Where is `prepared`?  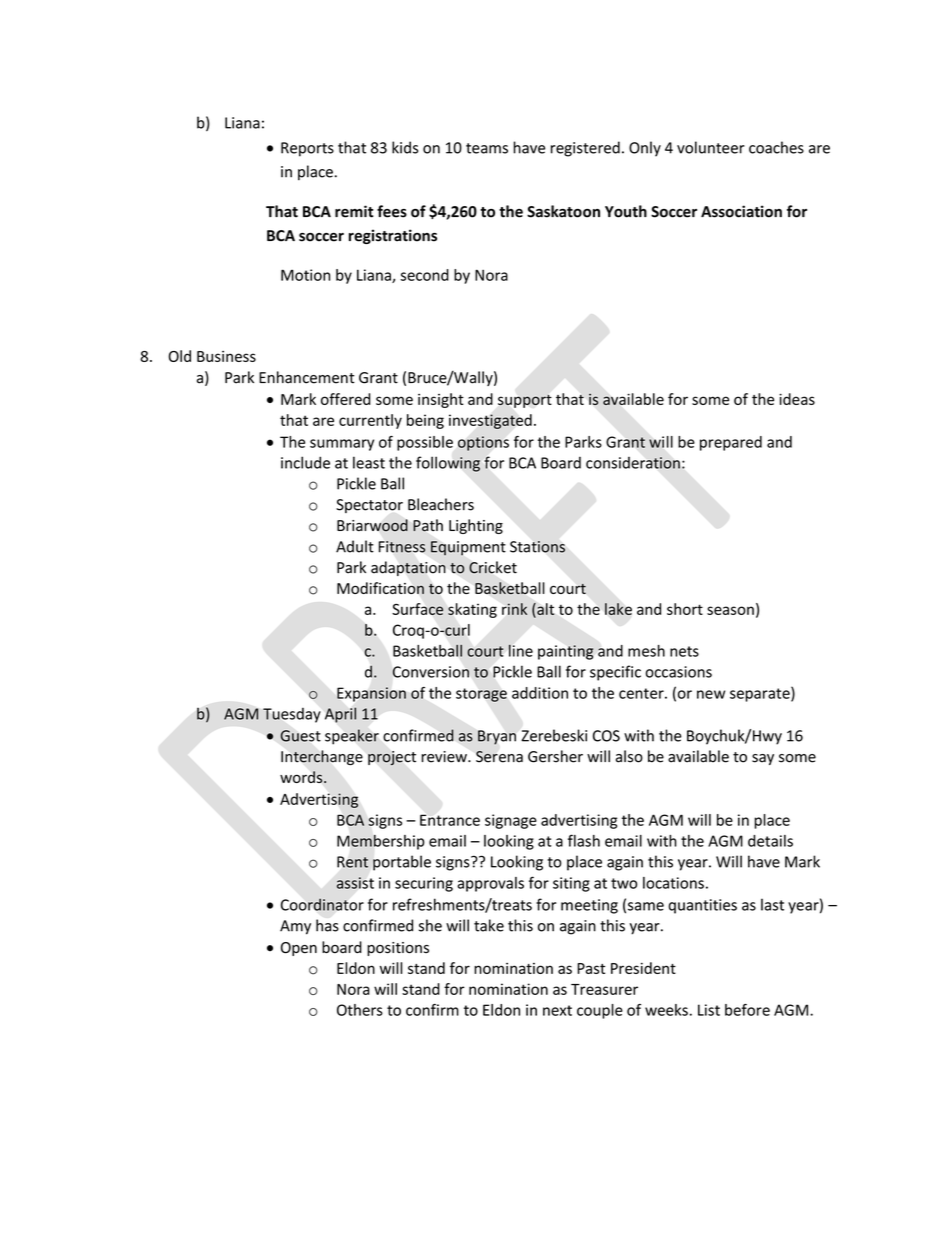 prepared is located at coordinates (731, 443).
